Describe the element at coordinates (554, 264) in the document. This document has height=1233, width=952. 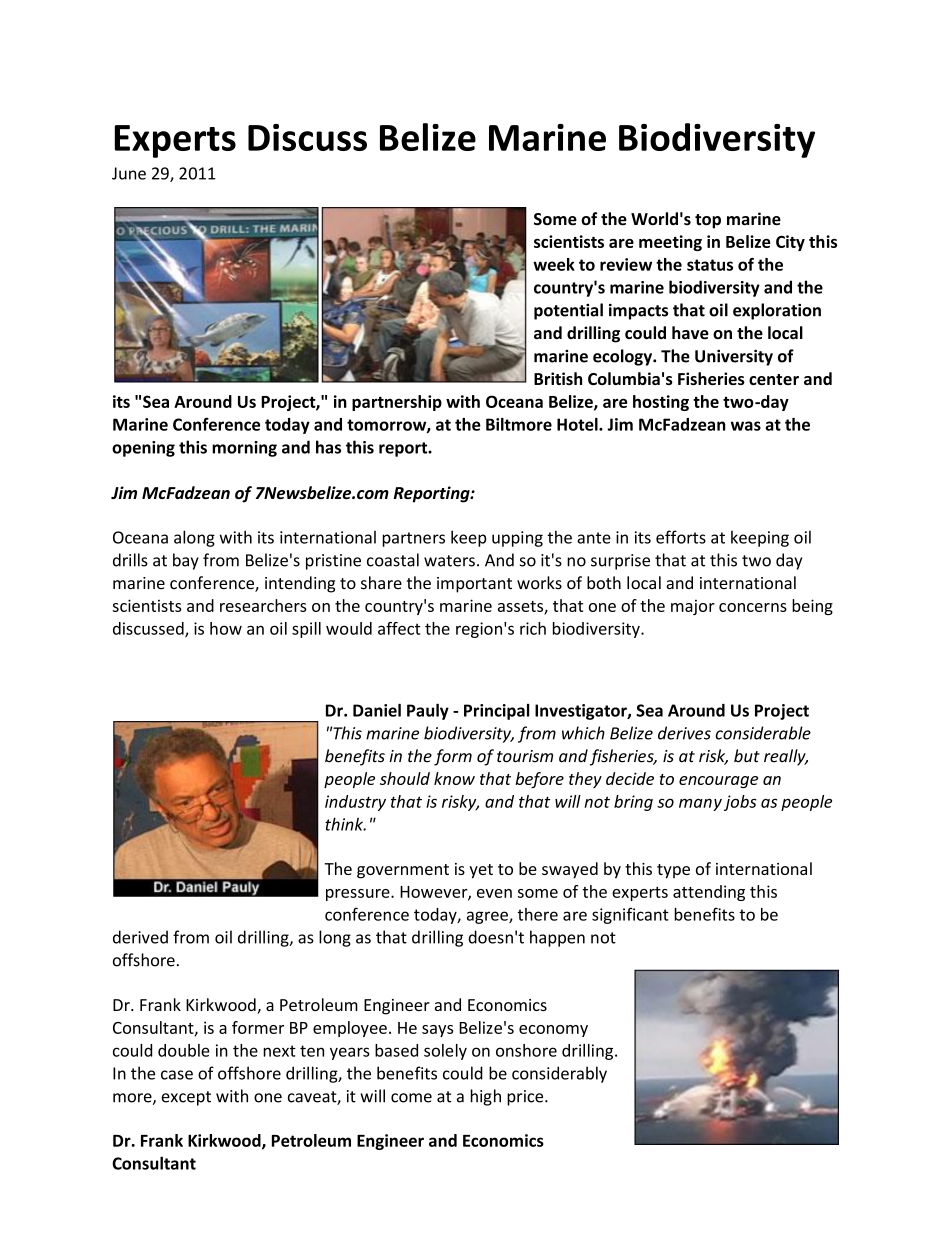
I see `week` at that location.
